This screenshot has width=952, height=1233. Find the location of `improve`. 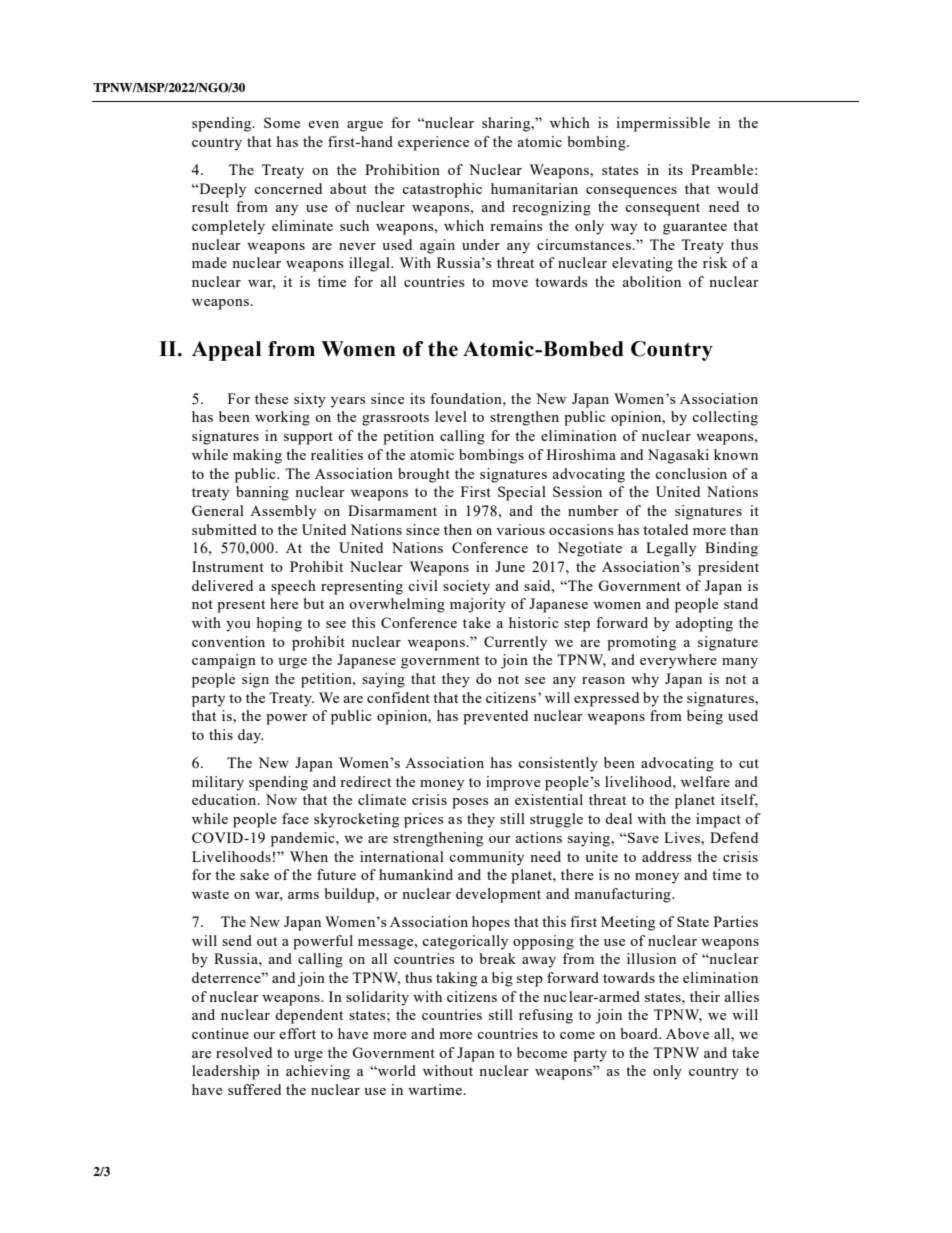

improve is located at coordinates (513, 783).
